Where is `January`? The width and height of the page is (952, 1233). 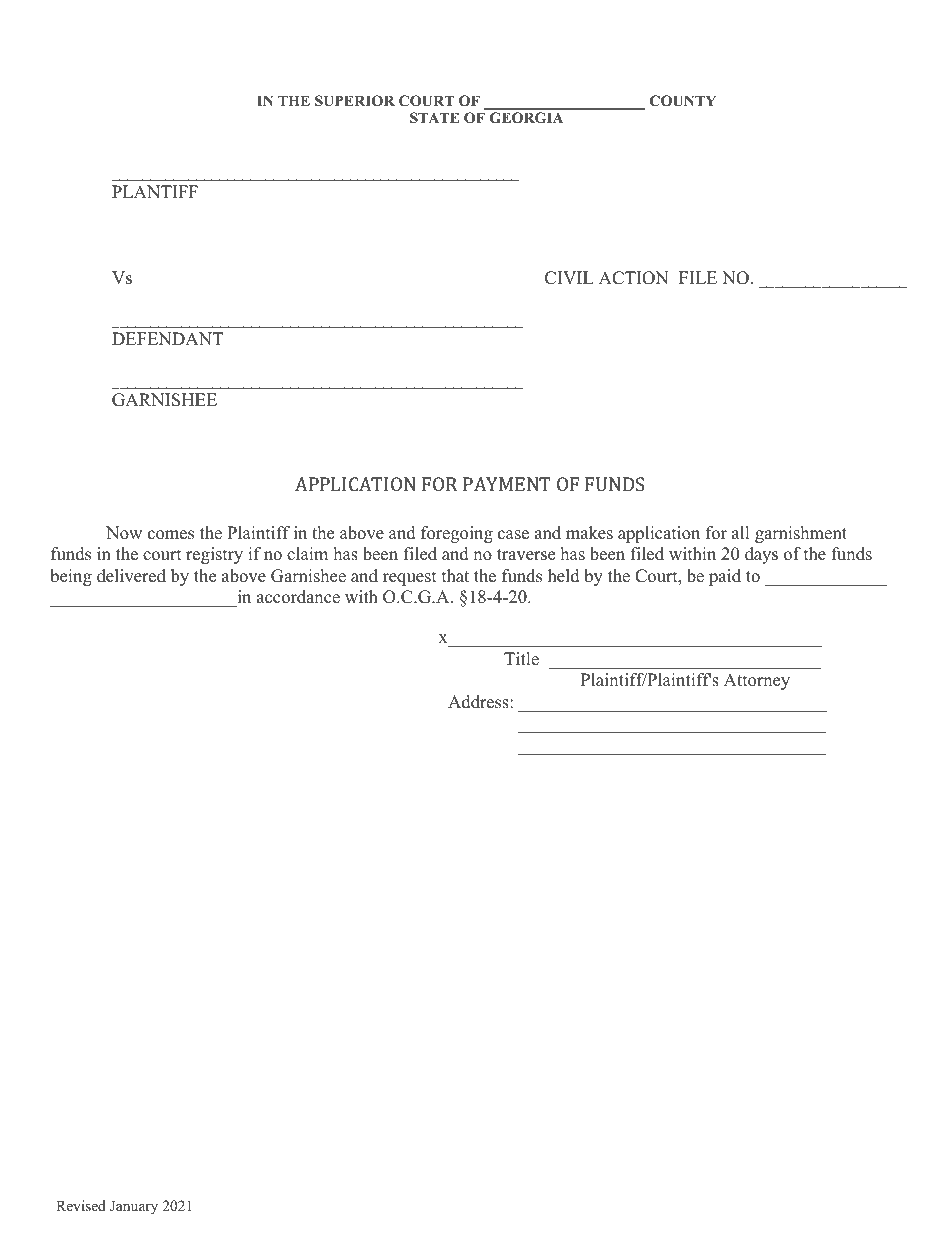
January is located at coordinates (134, 1207).
